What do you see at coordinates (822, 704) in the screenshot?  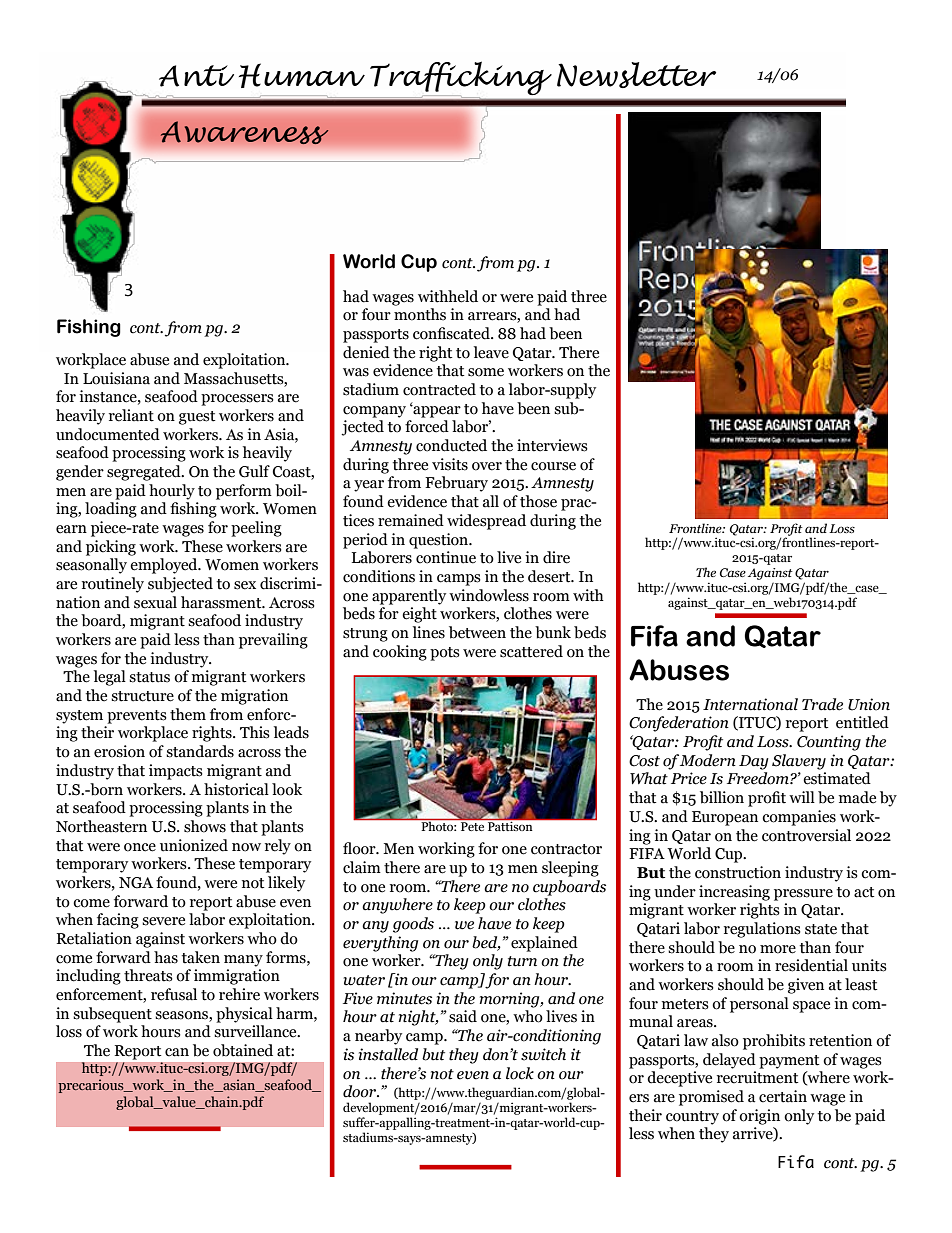 I see `Trade` at bounding box center [822, 704].
